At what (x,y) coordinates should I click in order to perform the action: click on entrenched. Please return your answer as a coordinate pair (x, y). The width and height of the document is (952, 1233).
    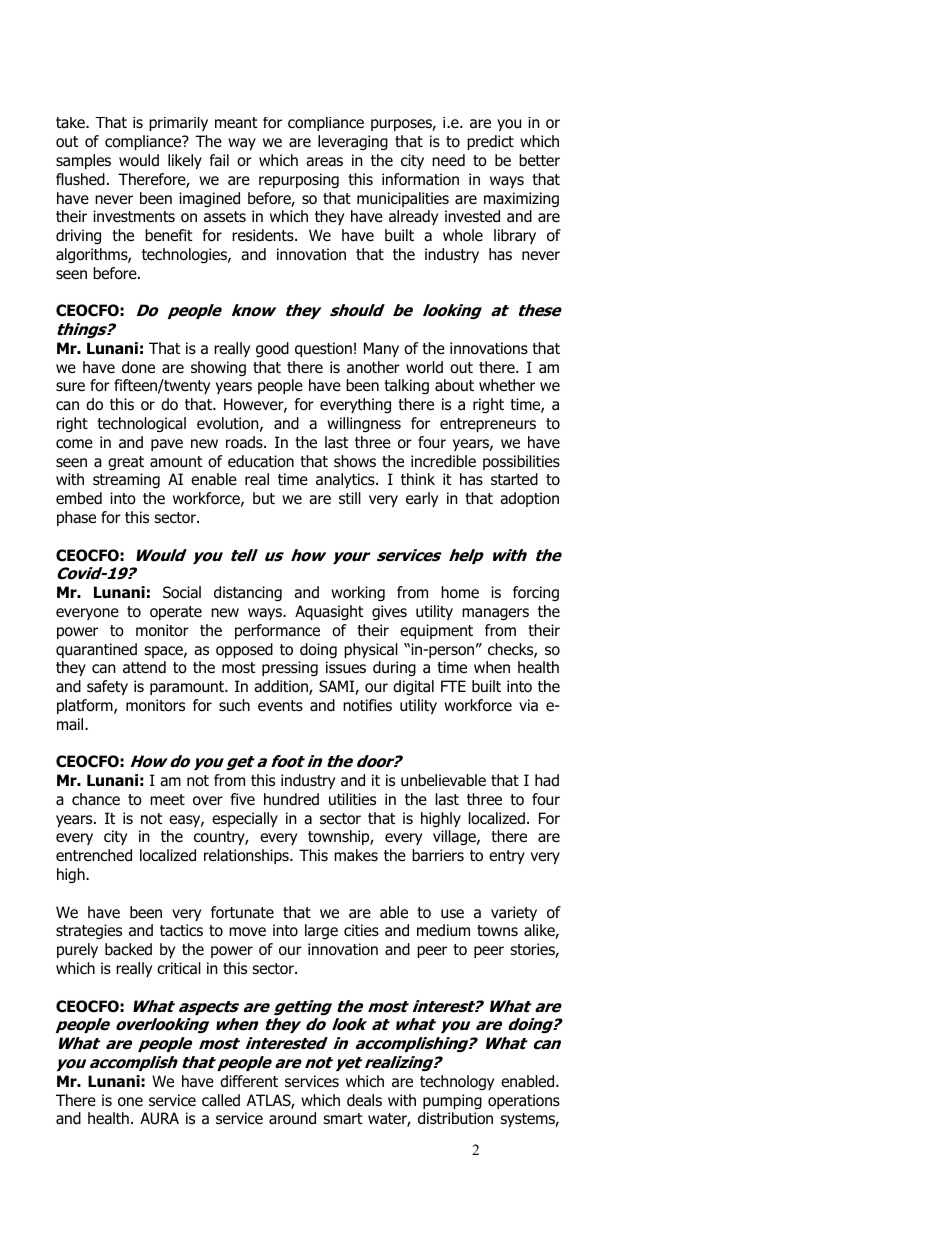
    Looking at the image, I should click on (94, 855).
